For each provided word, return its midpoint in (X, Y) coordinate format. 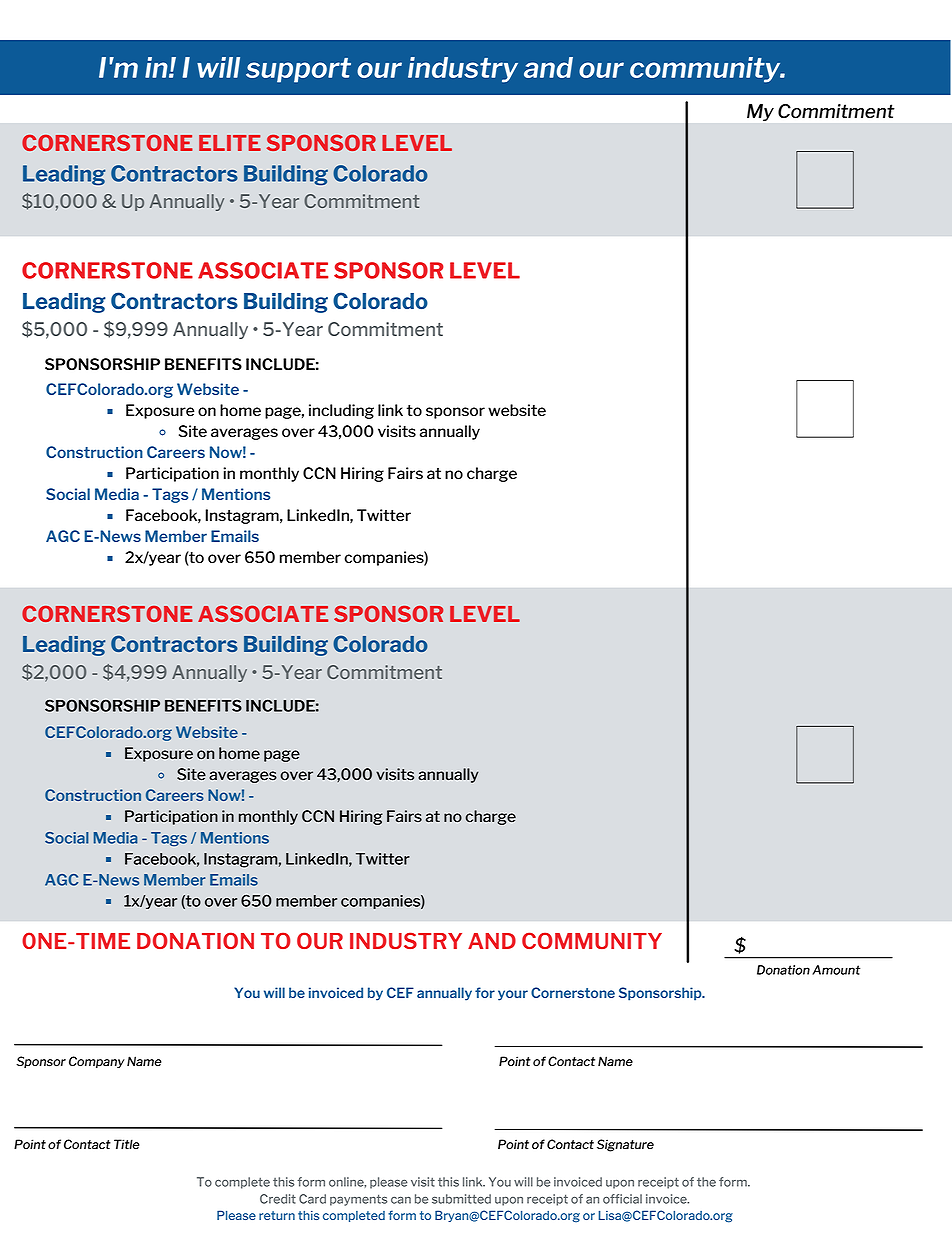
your (513, 995)
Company (97, 1062)
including (341, 411)
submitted (461, 1199)
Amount (836, 970)
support (298, 70)
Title (127, 1144)
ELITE (230, 143)
